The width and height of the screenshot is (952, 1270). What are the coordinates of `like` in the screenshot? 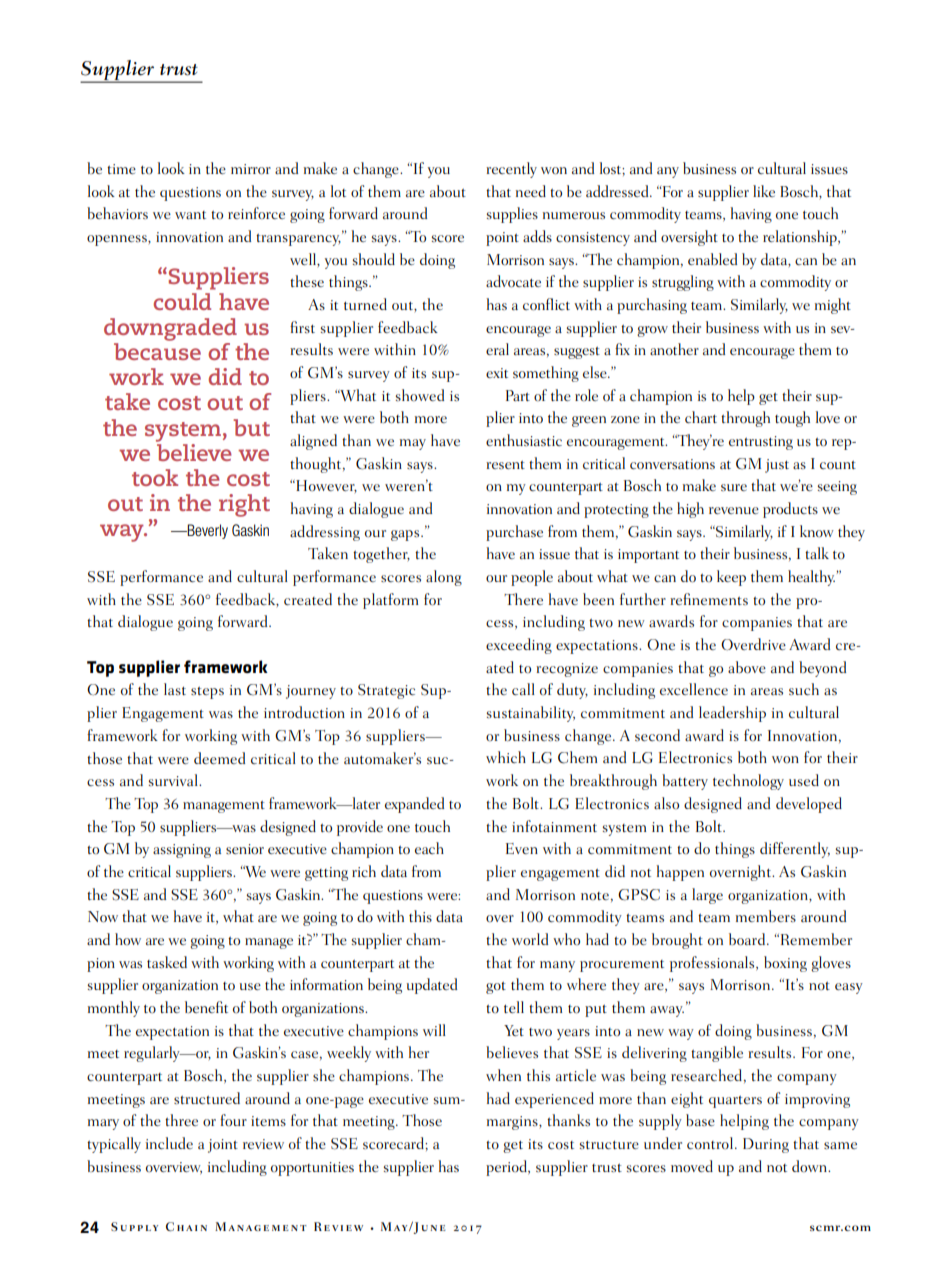 It's located at (764, 191).
